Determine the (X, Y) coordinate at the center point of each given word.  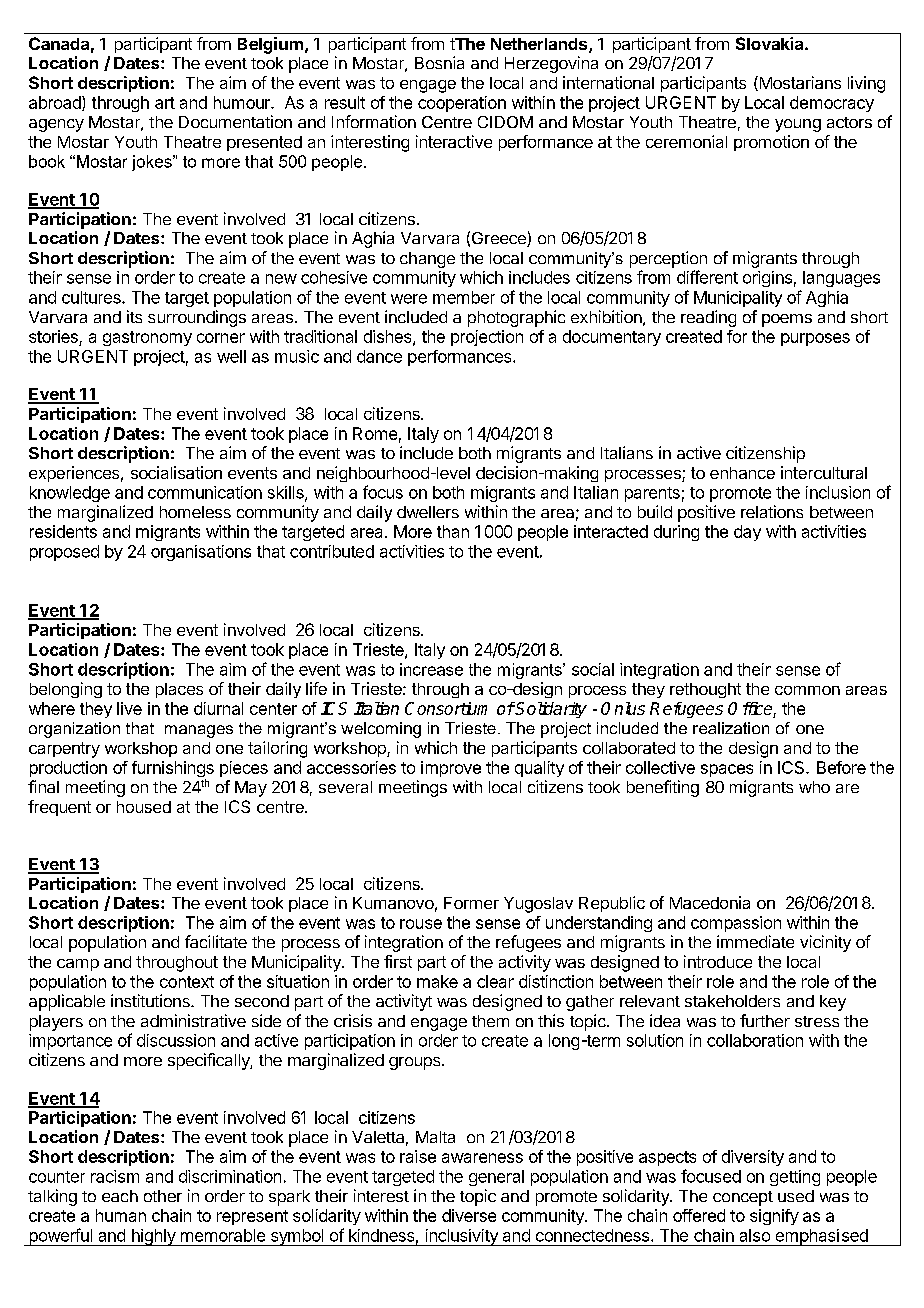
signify (774, 1217)
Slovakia (771, 43)
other (163, 1196)
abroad (56, 103)
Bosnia (439, 62)
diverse (469, 1215)
